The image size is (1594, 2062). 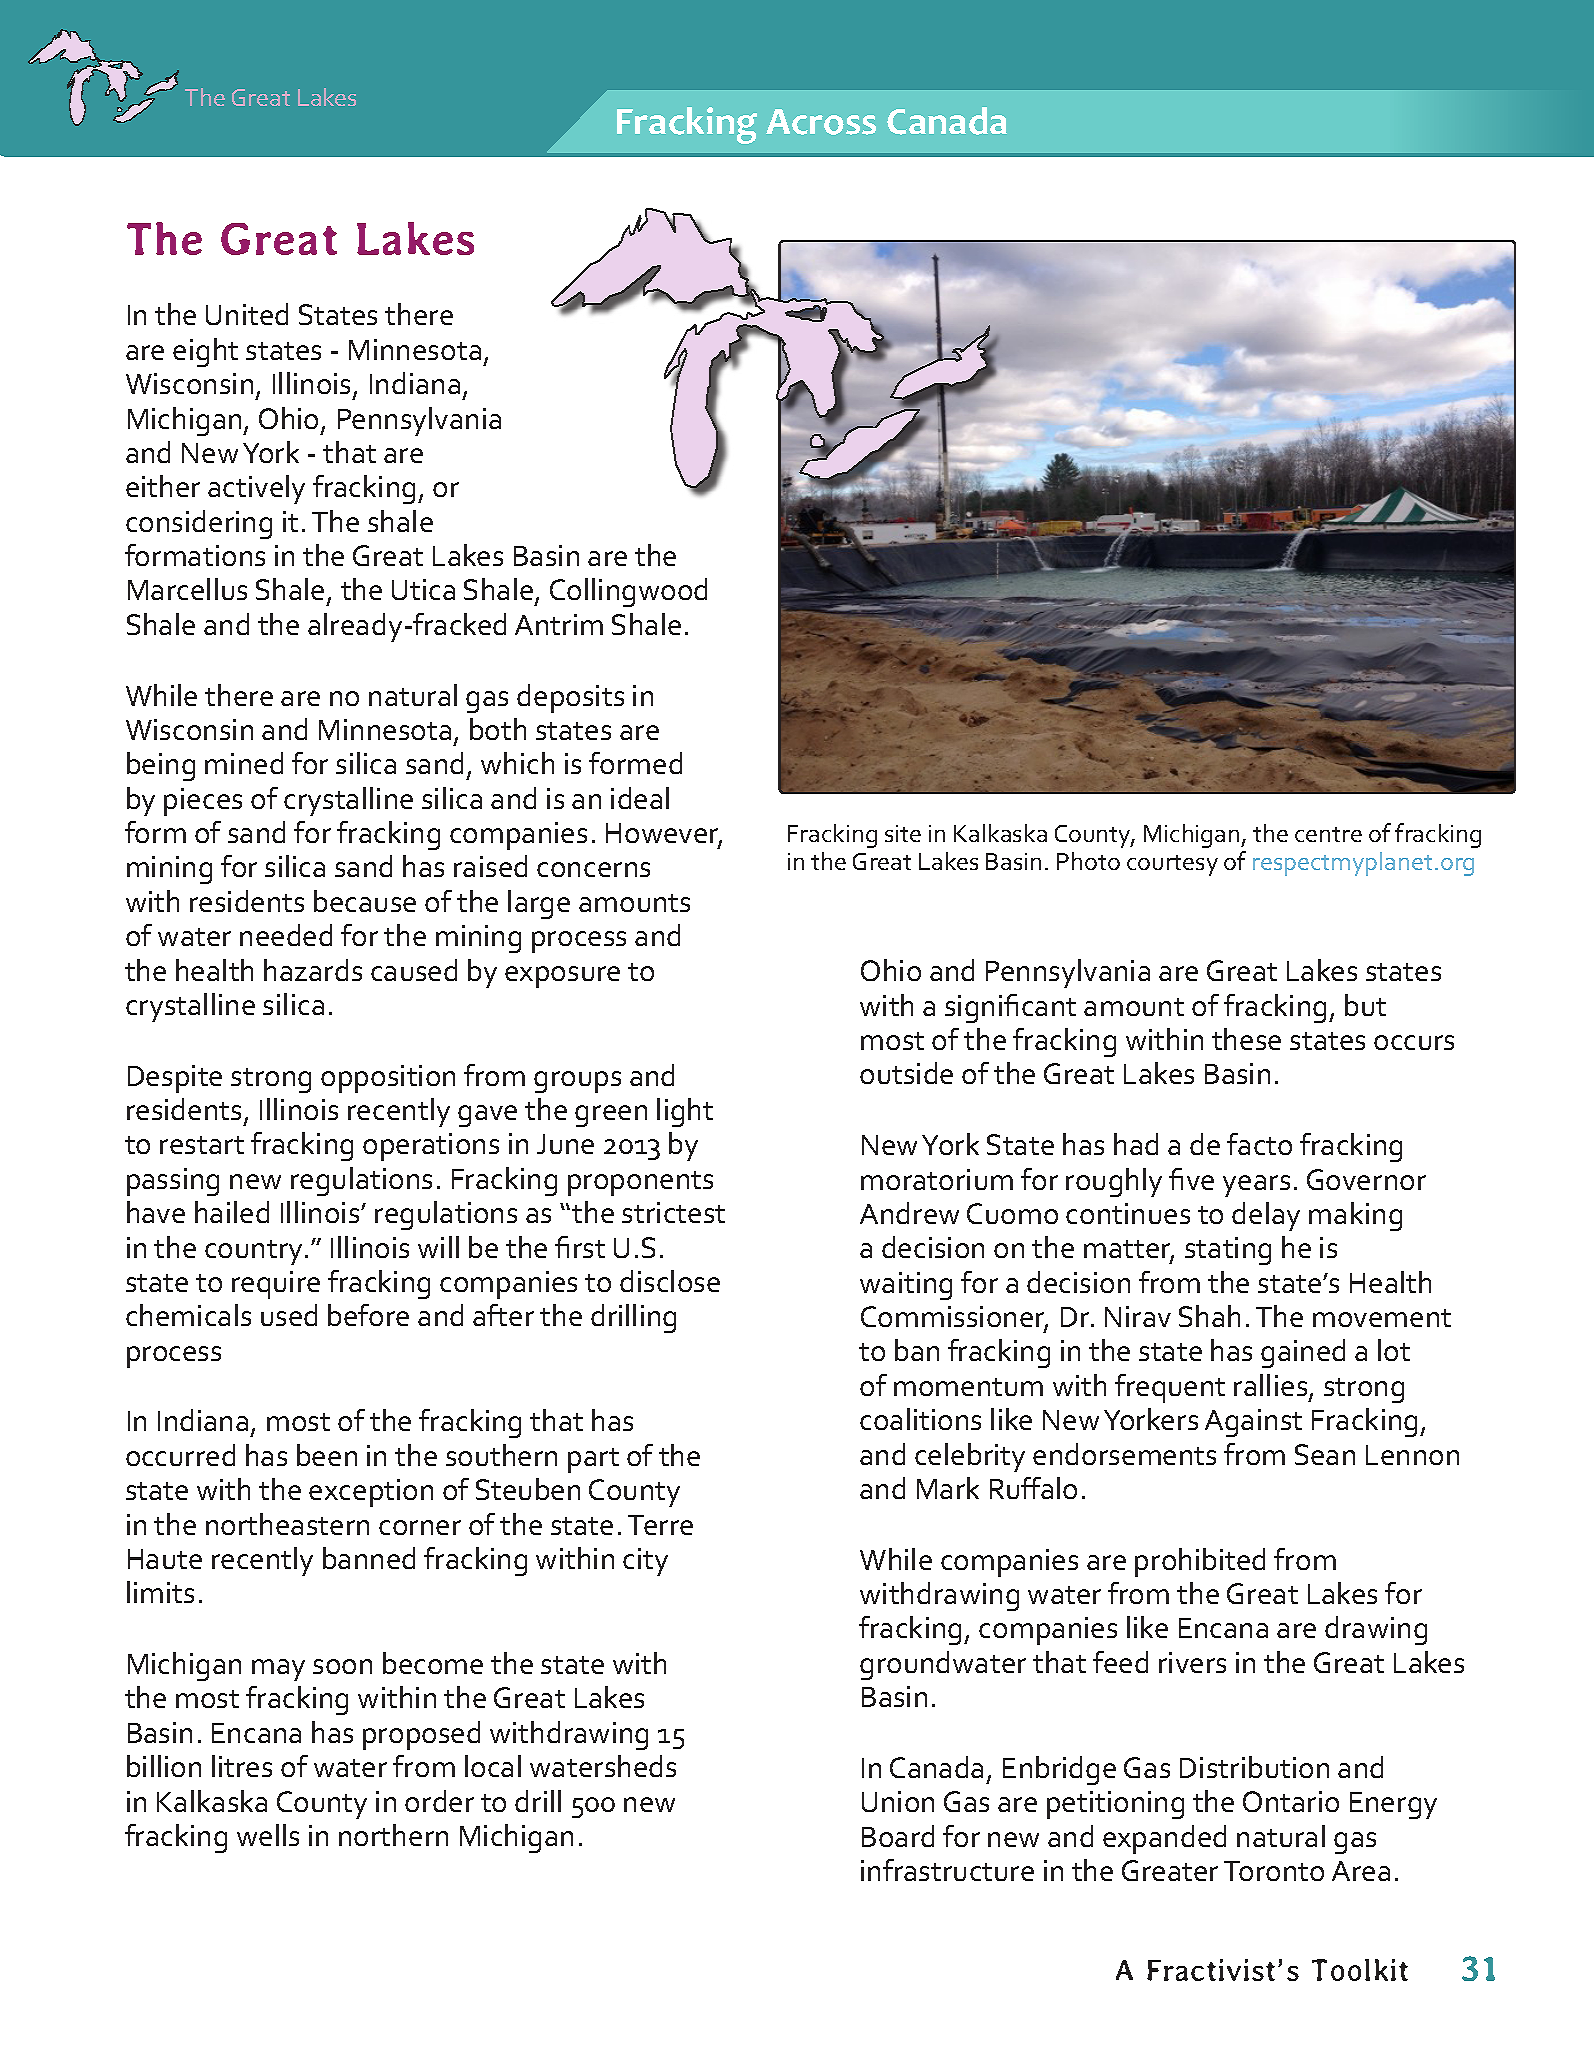 What do you see at coordinates (898, 1836) in the page?
I see `Board` at bounding box center [898, 1836].
